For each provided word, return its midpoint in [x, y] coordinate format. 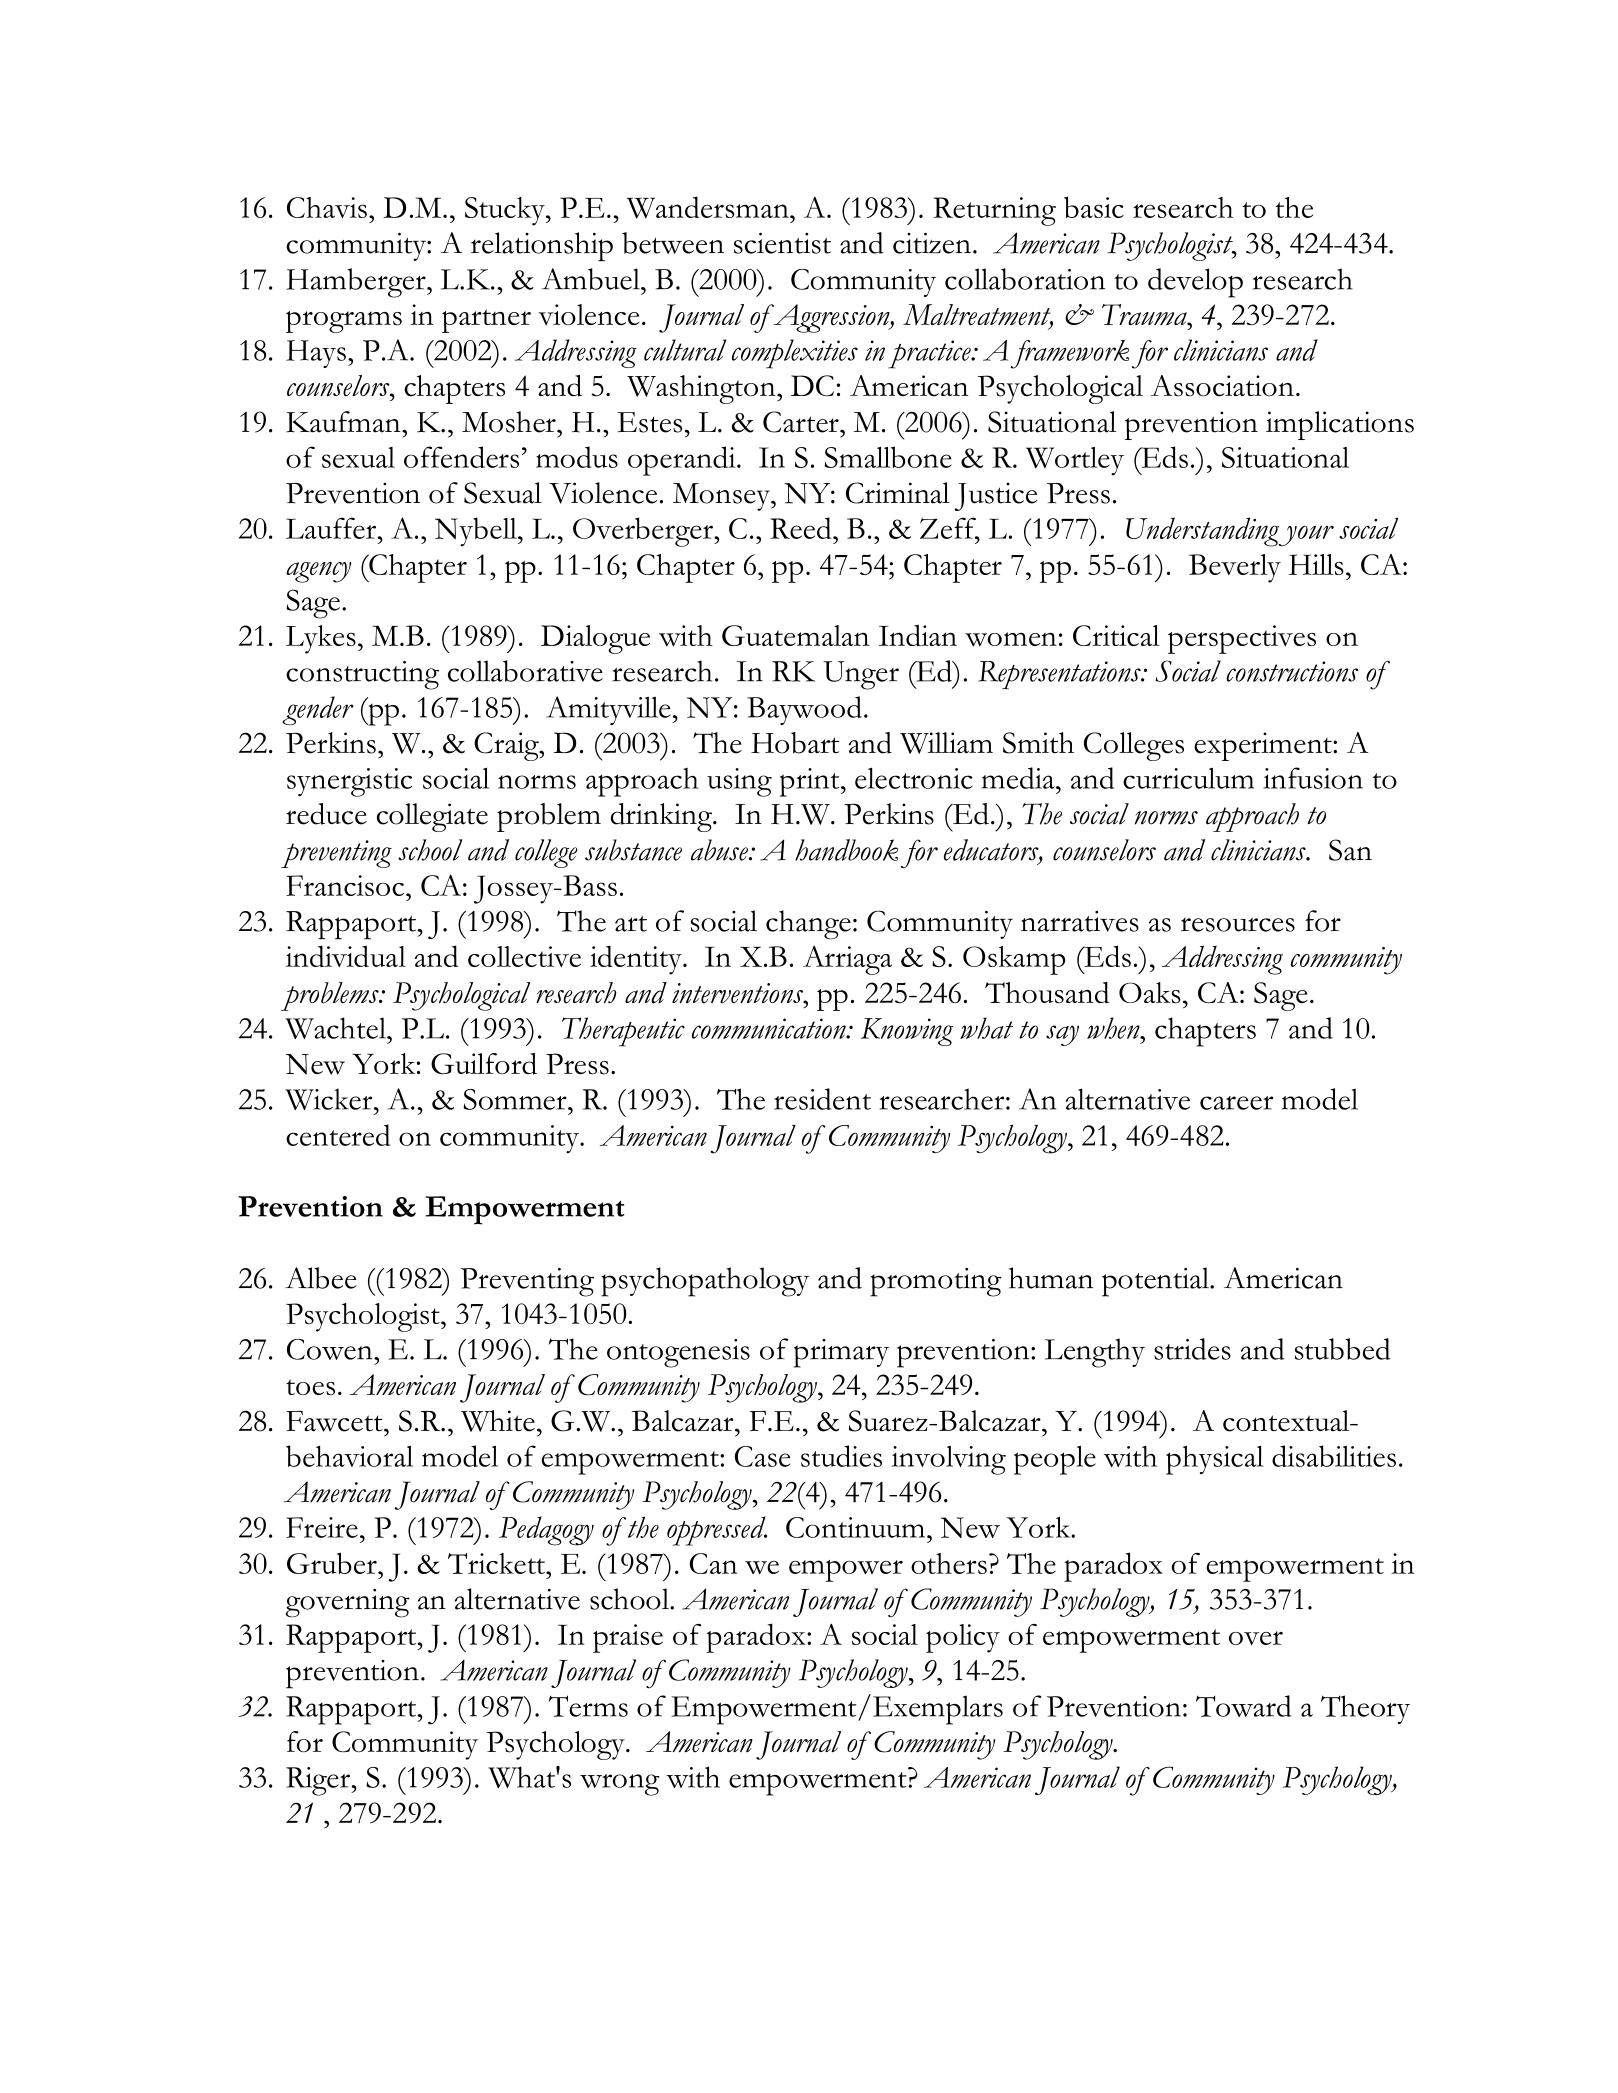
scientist [782, 243]
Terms [588, 1706]
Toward [1244, 1706]
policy [963, 1638]
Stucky [506, 211]
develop [1195, 283]
